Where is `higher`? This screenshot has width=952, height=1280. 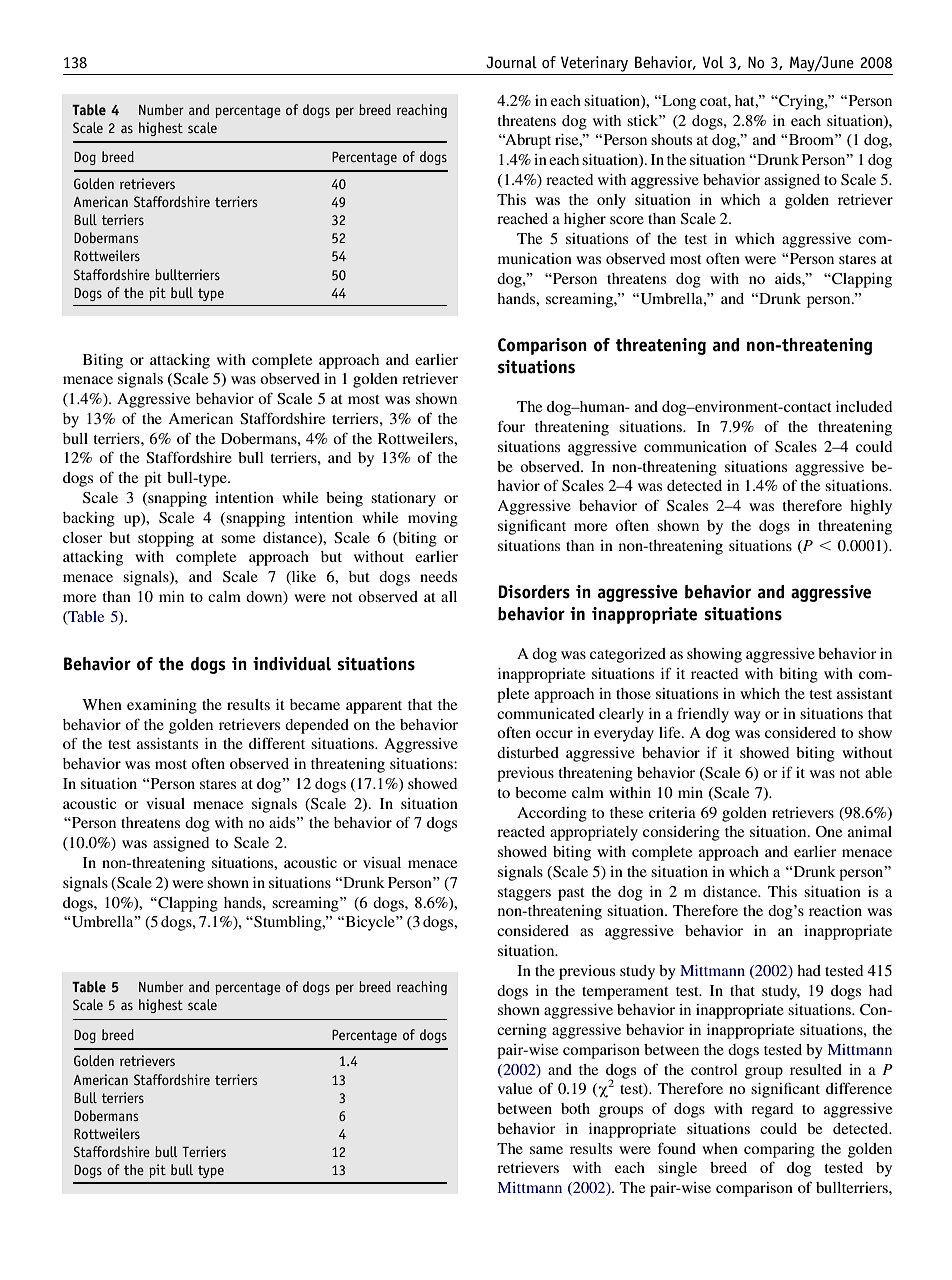
higher is located at coordinates (585, 220).
